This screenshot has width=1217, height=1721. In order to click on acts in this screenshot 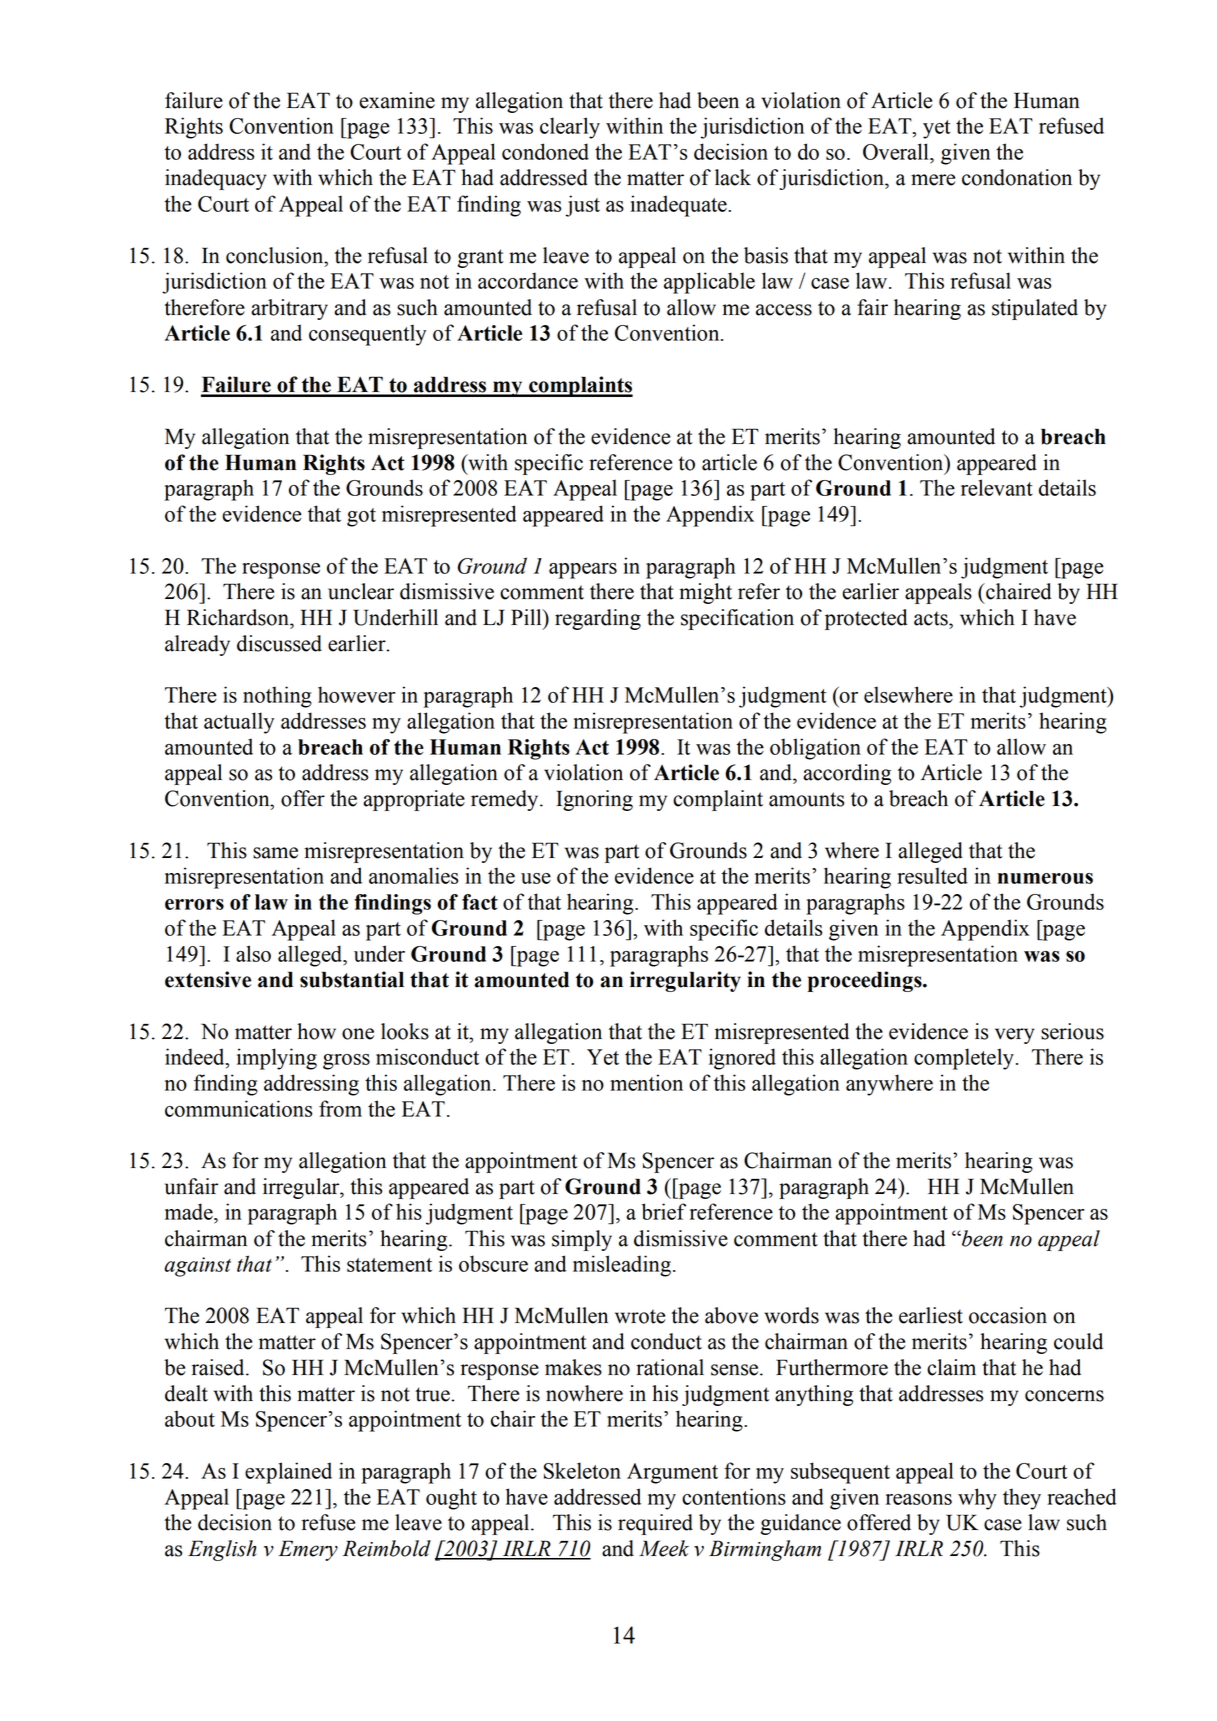, I will do `click(932, 618)`.
